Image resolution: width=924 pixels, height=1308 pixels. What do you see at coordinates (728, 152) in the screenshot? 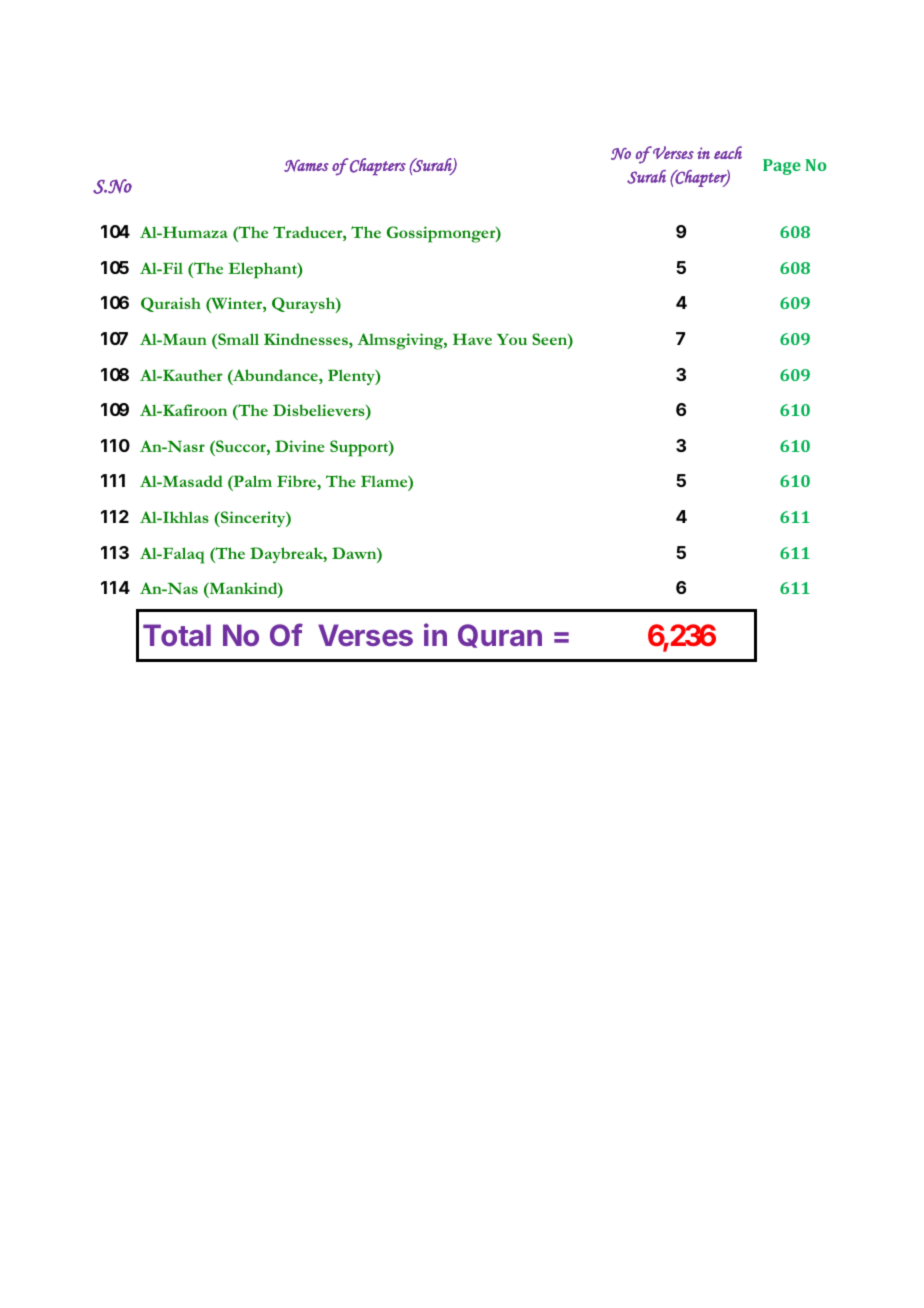
I see `each` at bounding box center [728, 152].
